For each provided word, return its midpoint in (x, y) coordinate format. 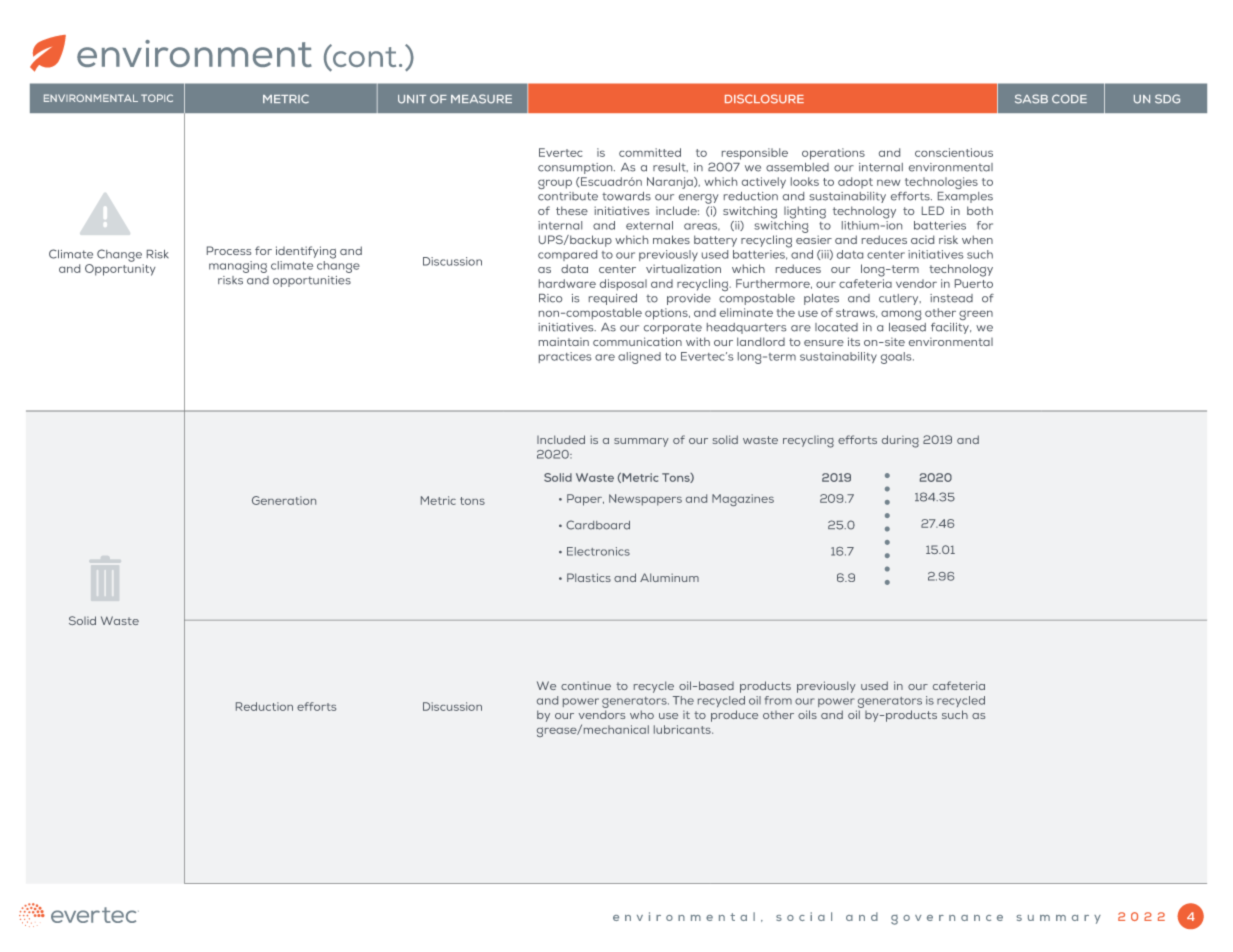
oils (807, 714)
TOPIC (157, 98)
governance (947, 920)
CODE (1069, 99)
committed (650, 152)
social (804, 916)
